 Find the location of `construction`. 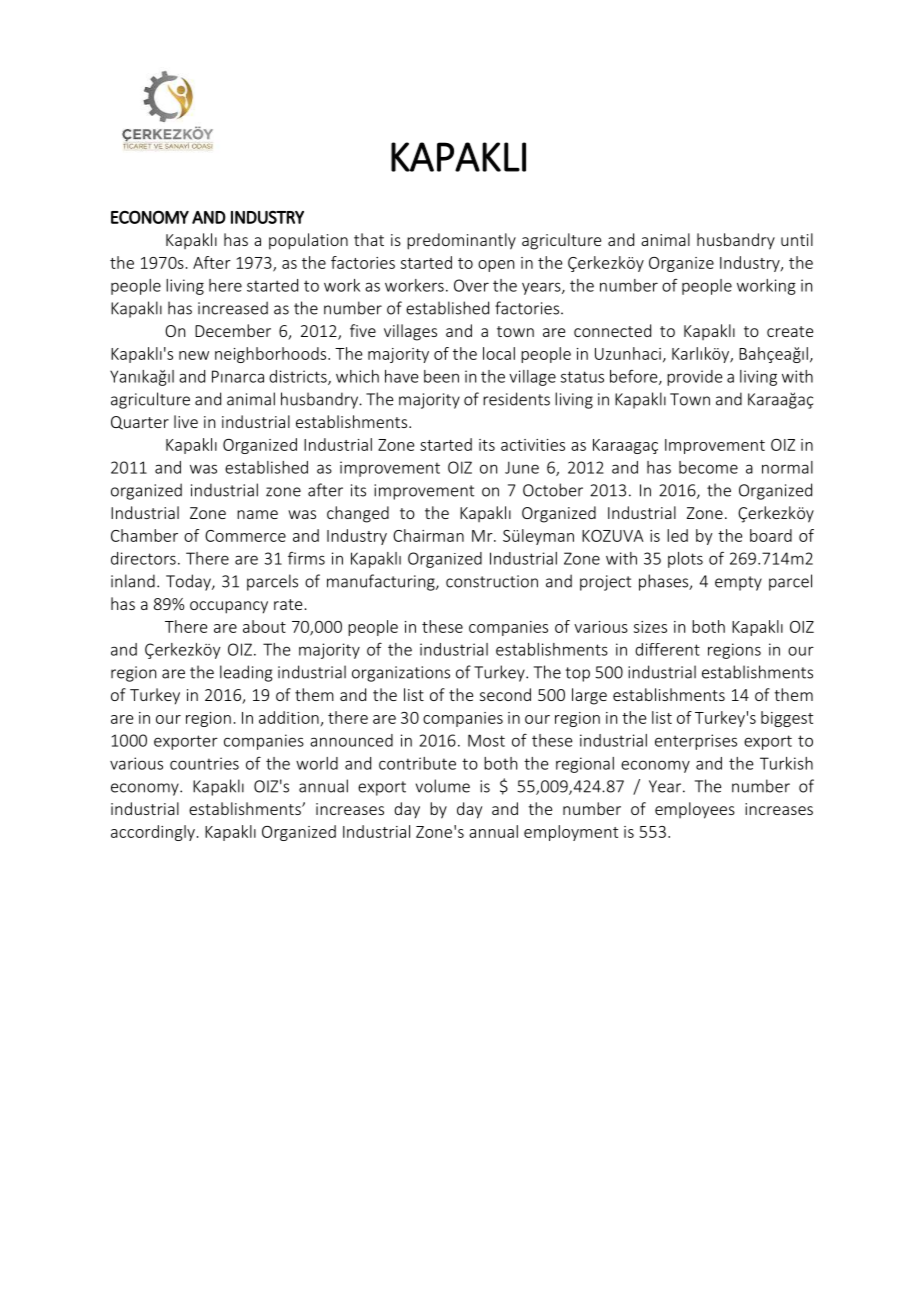

construction is located at coordinates (492, 581).
